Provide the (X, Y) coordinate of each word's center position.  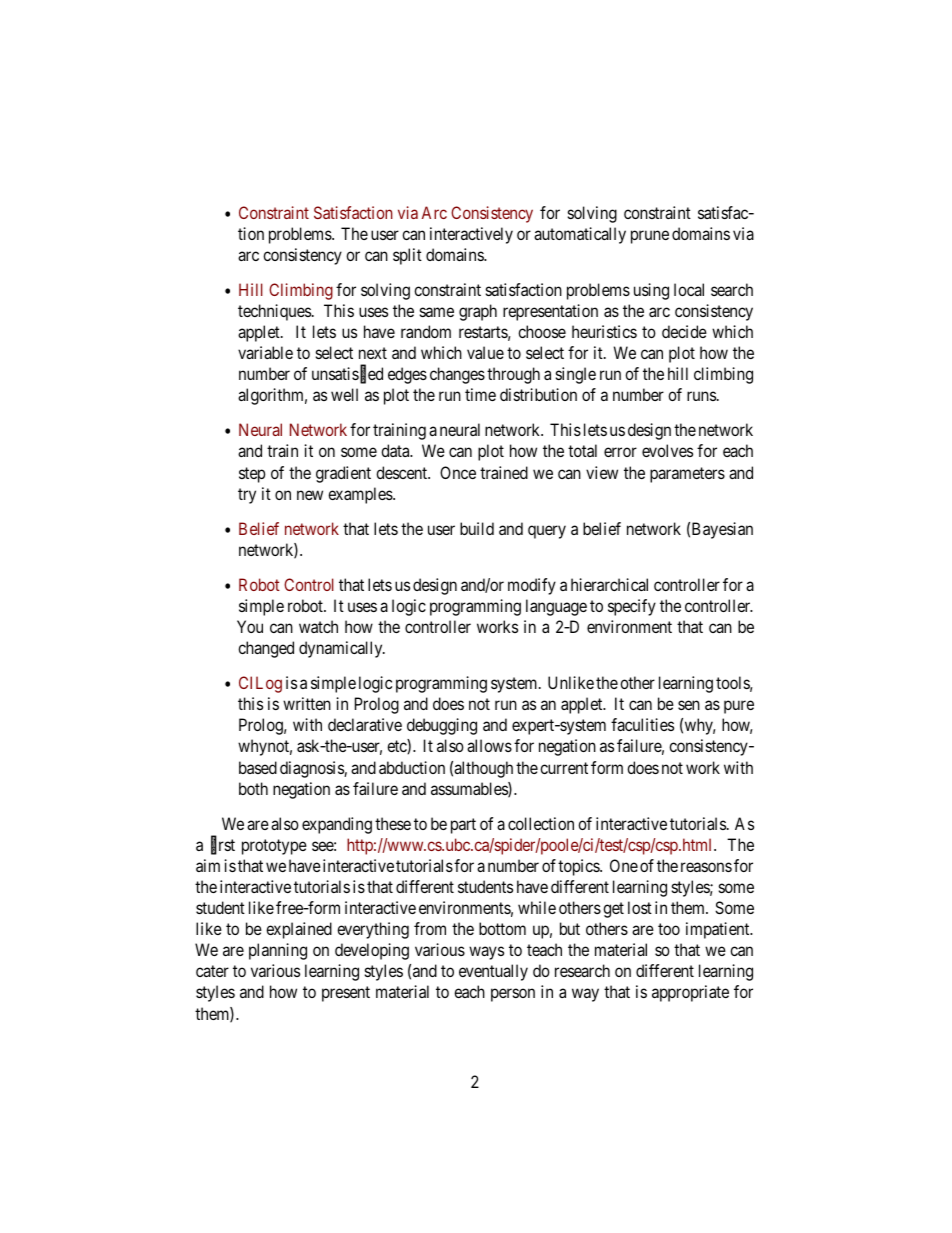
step (252, 475)
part (463, 826)
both (253, 788)
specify (632, 607)
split (407, 256)
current (564, 768)
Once (458, 472)
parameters (687, 475)
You (250, 626)
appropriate (690, 993)
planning (278, 951)
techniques (274, 312)
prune (650, 237)
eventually (493, 972)
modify (532, 586)
